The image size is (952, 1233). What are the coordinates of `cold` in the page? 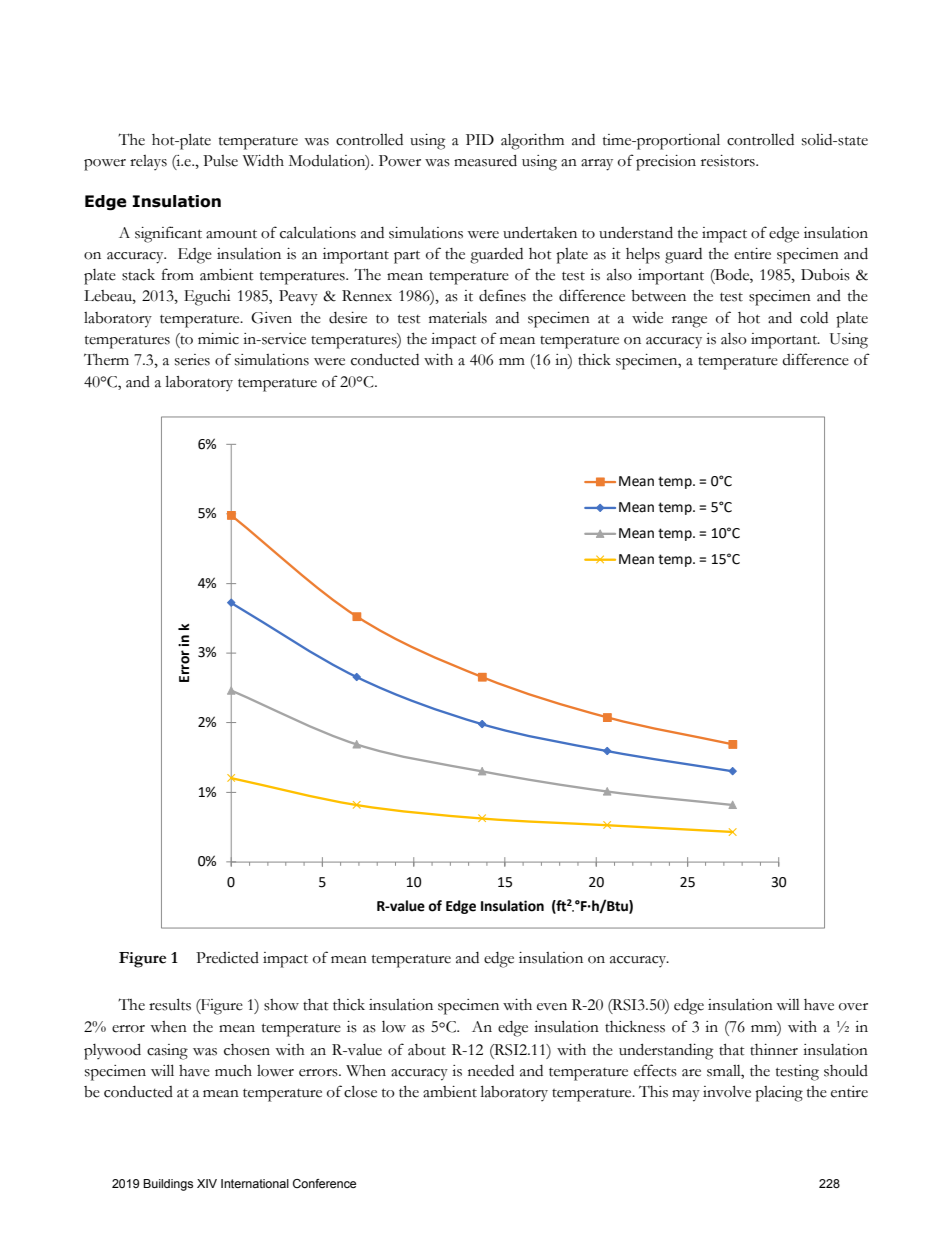 It's located at (814, 318).
